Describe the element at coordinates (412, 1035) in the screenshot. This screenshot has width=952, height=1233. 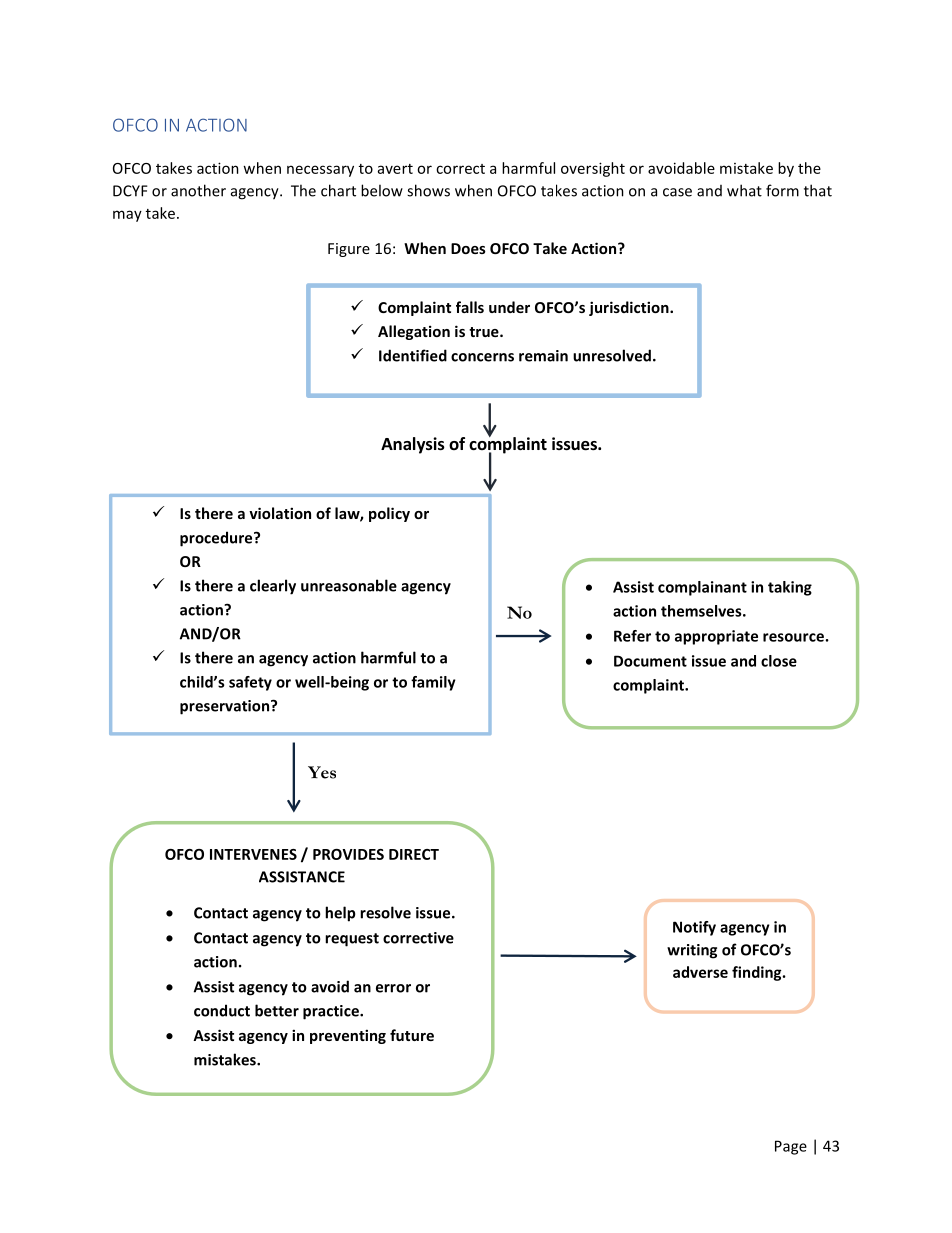
I see `future` at that location.
